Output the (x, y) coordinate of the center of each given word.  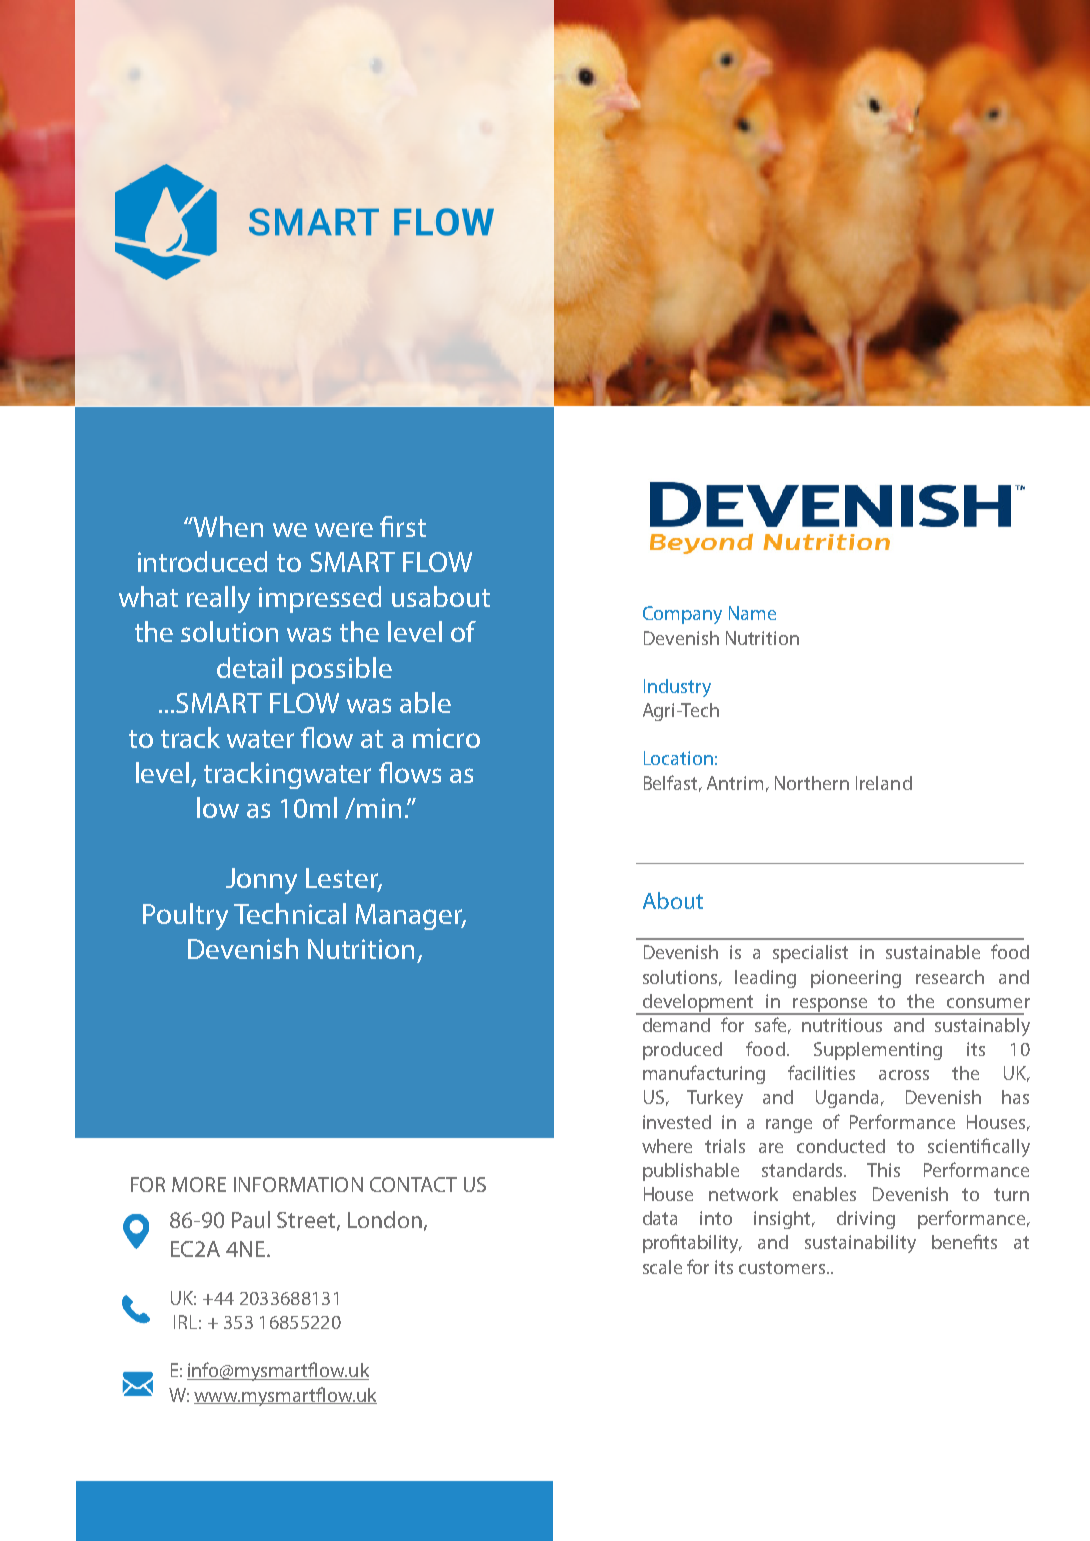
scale (662, 1267)
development (698, 1004)
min (379, 808)
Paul (251, 1219)
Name (752, 613)
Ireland (884, 783)
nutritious (842, 1025)
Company (682, 615)
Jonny (261, 881)
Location (678, 758)
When (227, 526)
